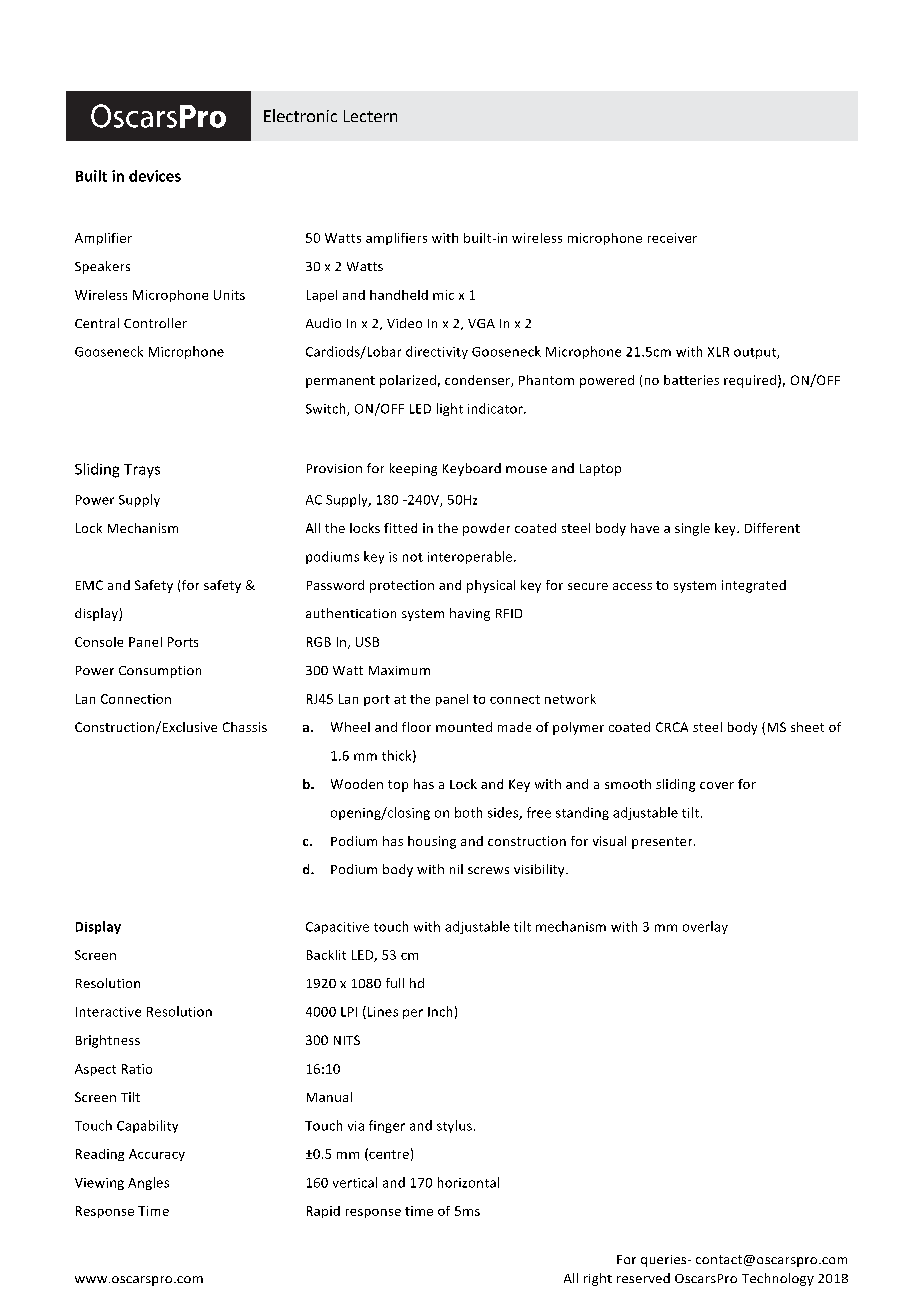 This screenshot has width=924, height=1308. Describe the element at coordinates (692, 529) in the screenshot. I see `single` at that location.
